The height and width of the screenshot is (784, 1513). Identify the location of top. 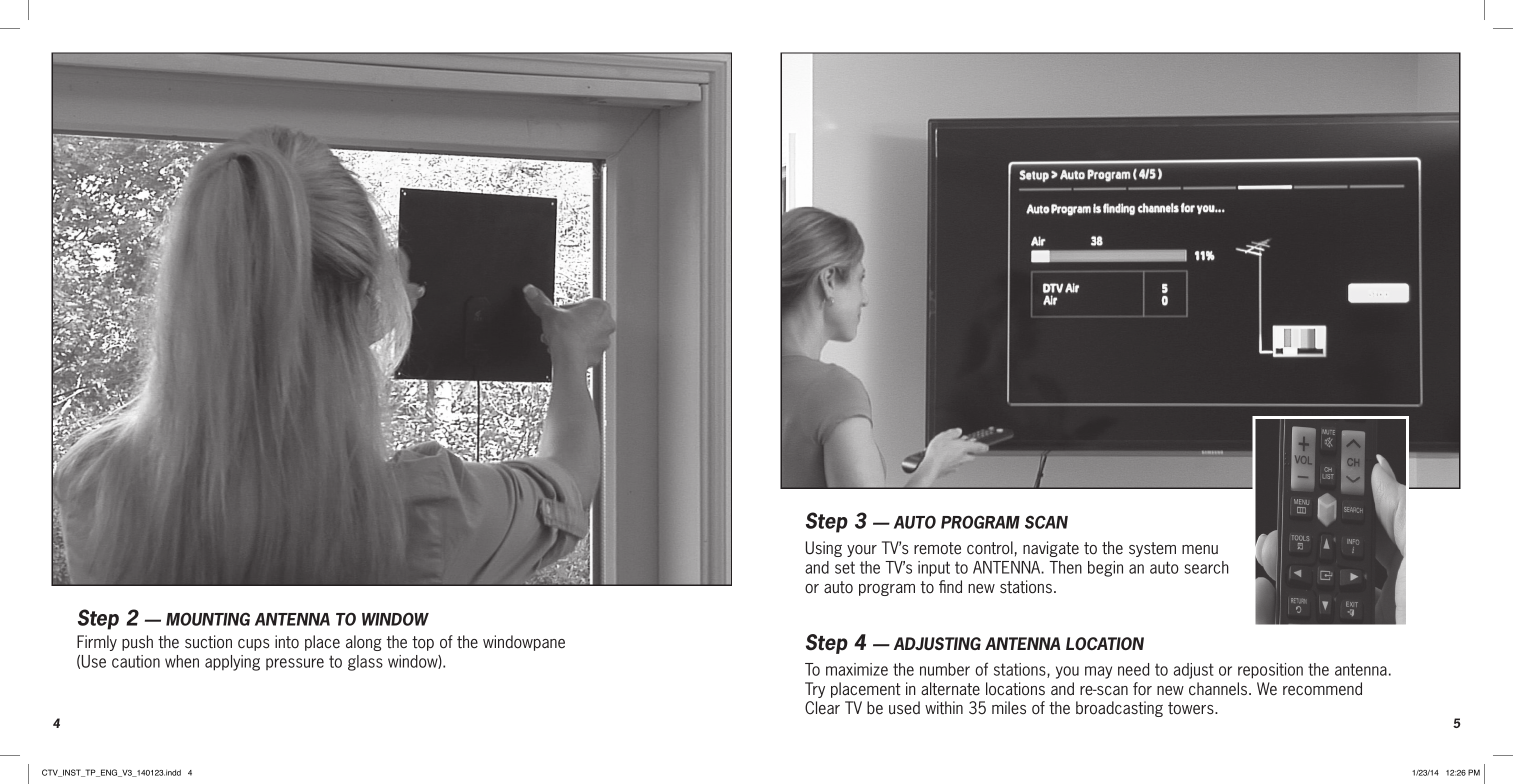
(423, 643).
